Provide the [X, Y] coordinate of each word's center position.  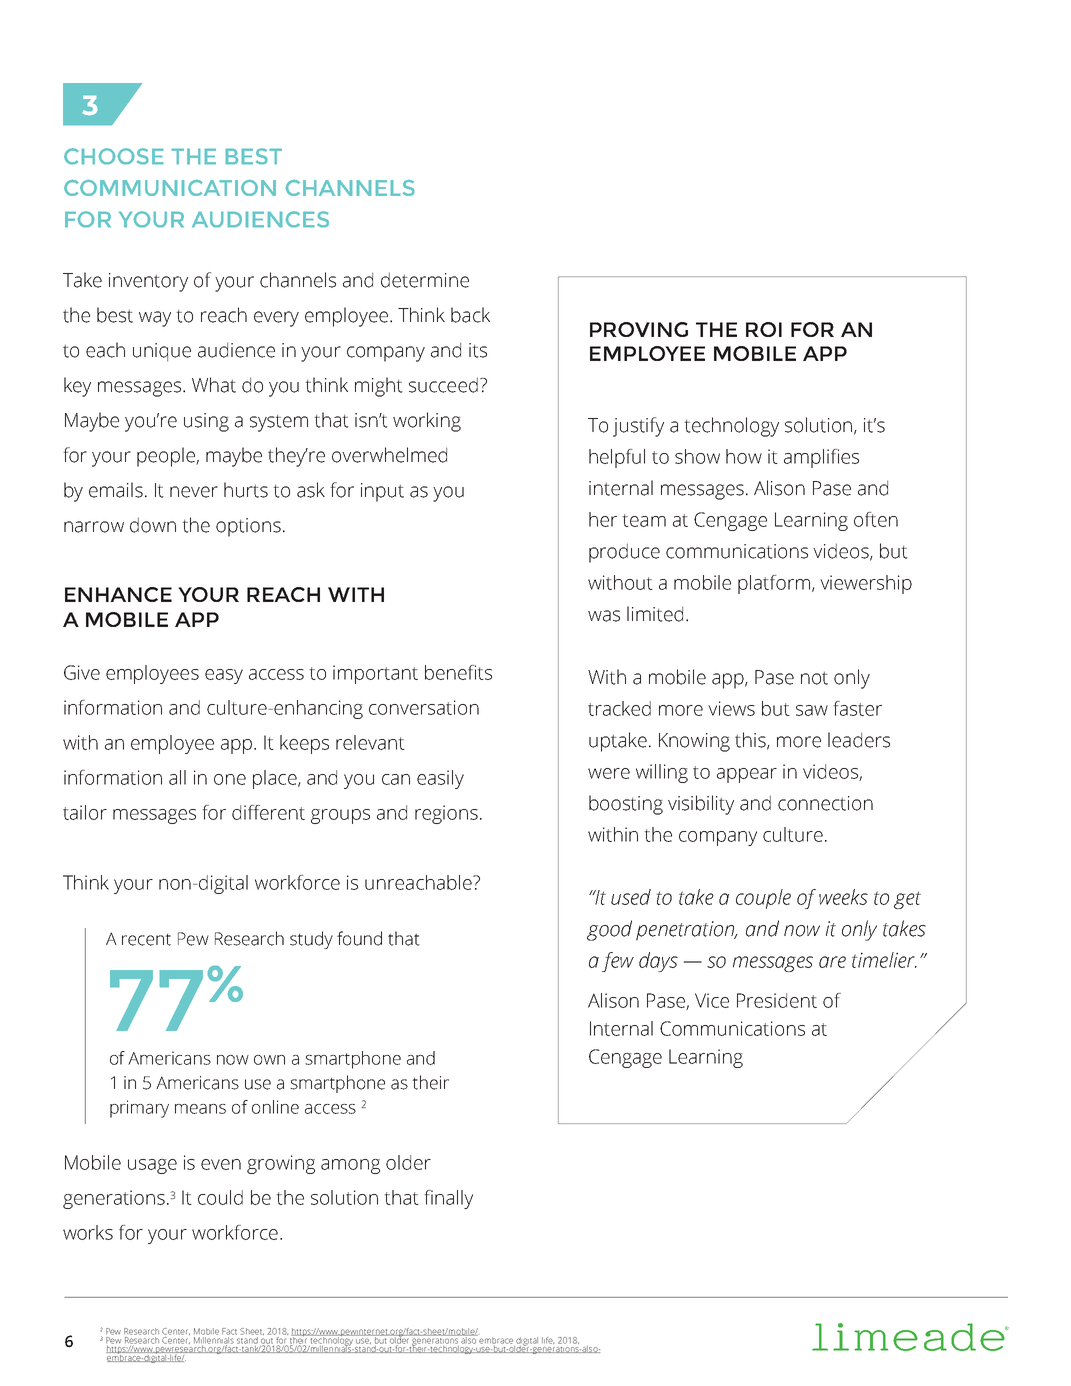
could [220, 1197]
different [268, 812]
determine [425, 280]
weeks [843, 897]
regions [446, 814]
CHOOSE [113, 156]
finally [448, 1199]
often [876, 519]
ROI [764, 329]
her [603, 519]
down [153, 525]
